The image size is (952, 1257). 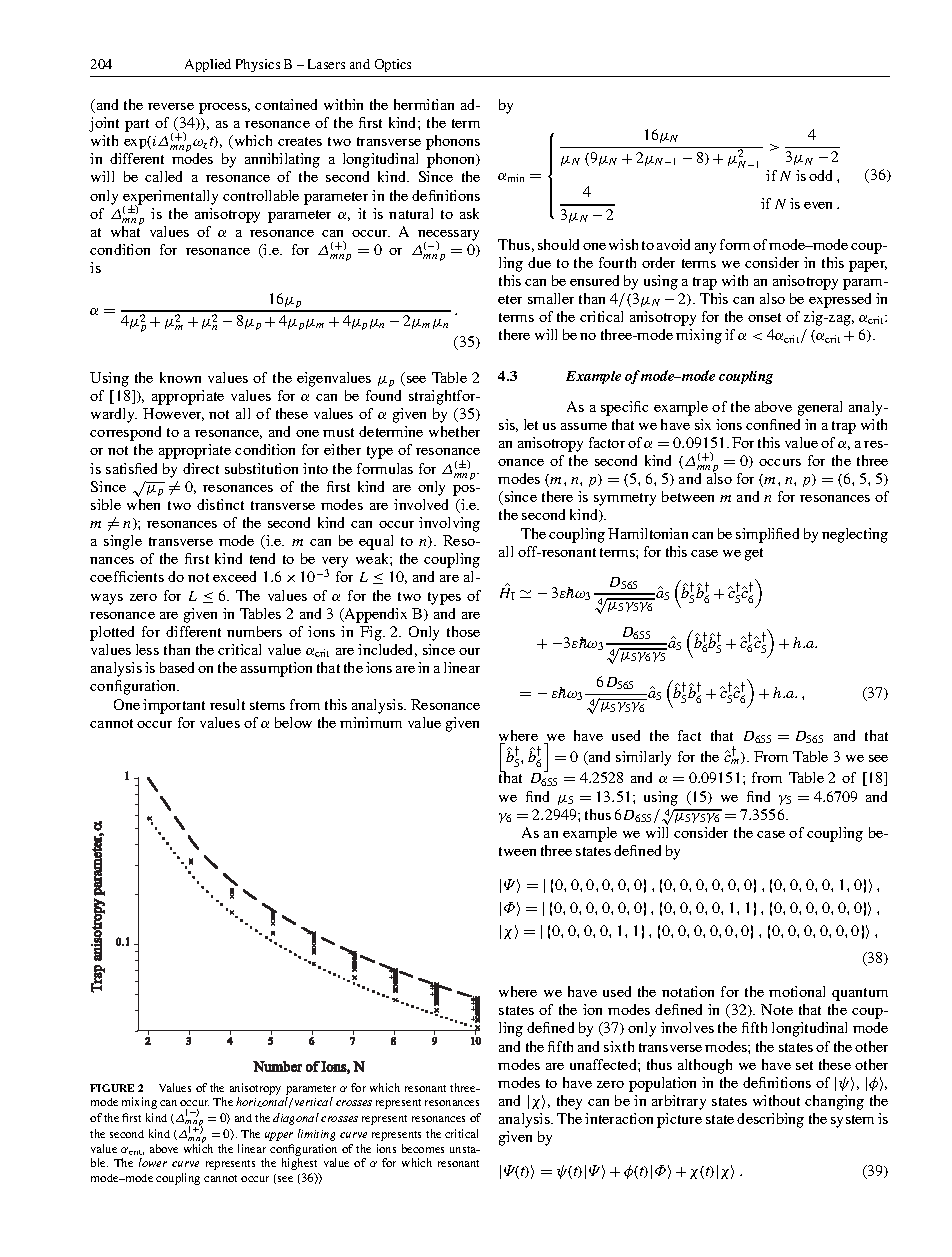 I want to click on onset, so click(x=764, y=317).
